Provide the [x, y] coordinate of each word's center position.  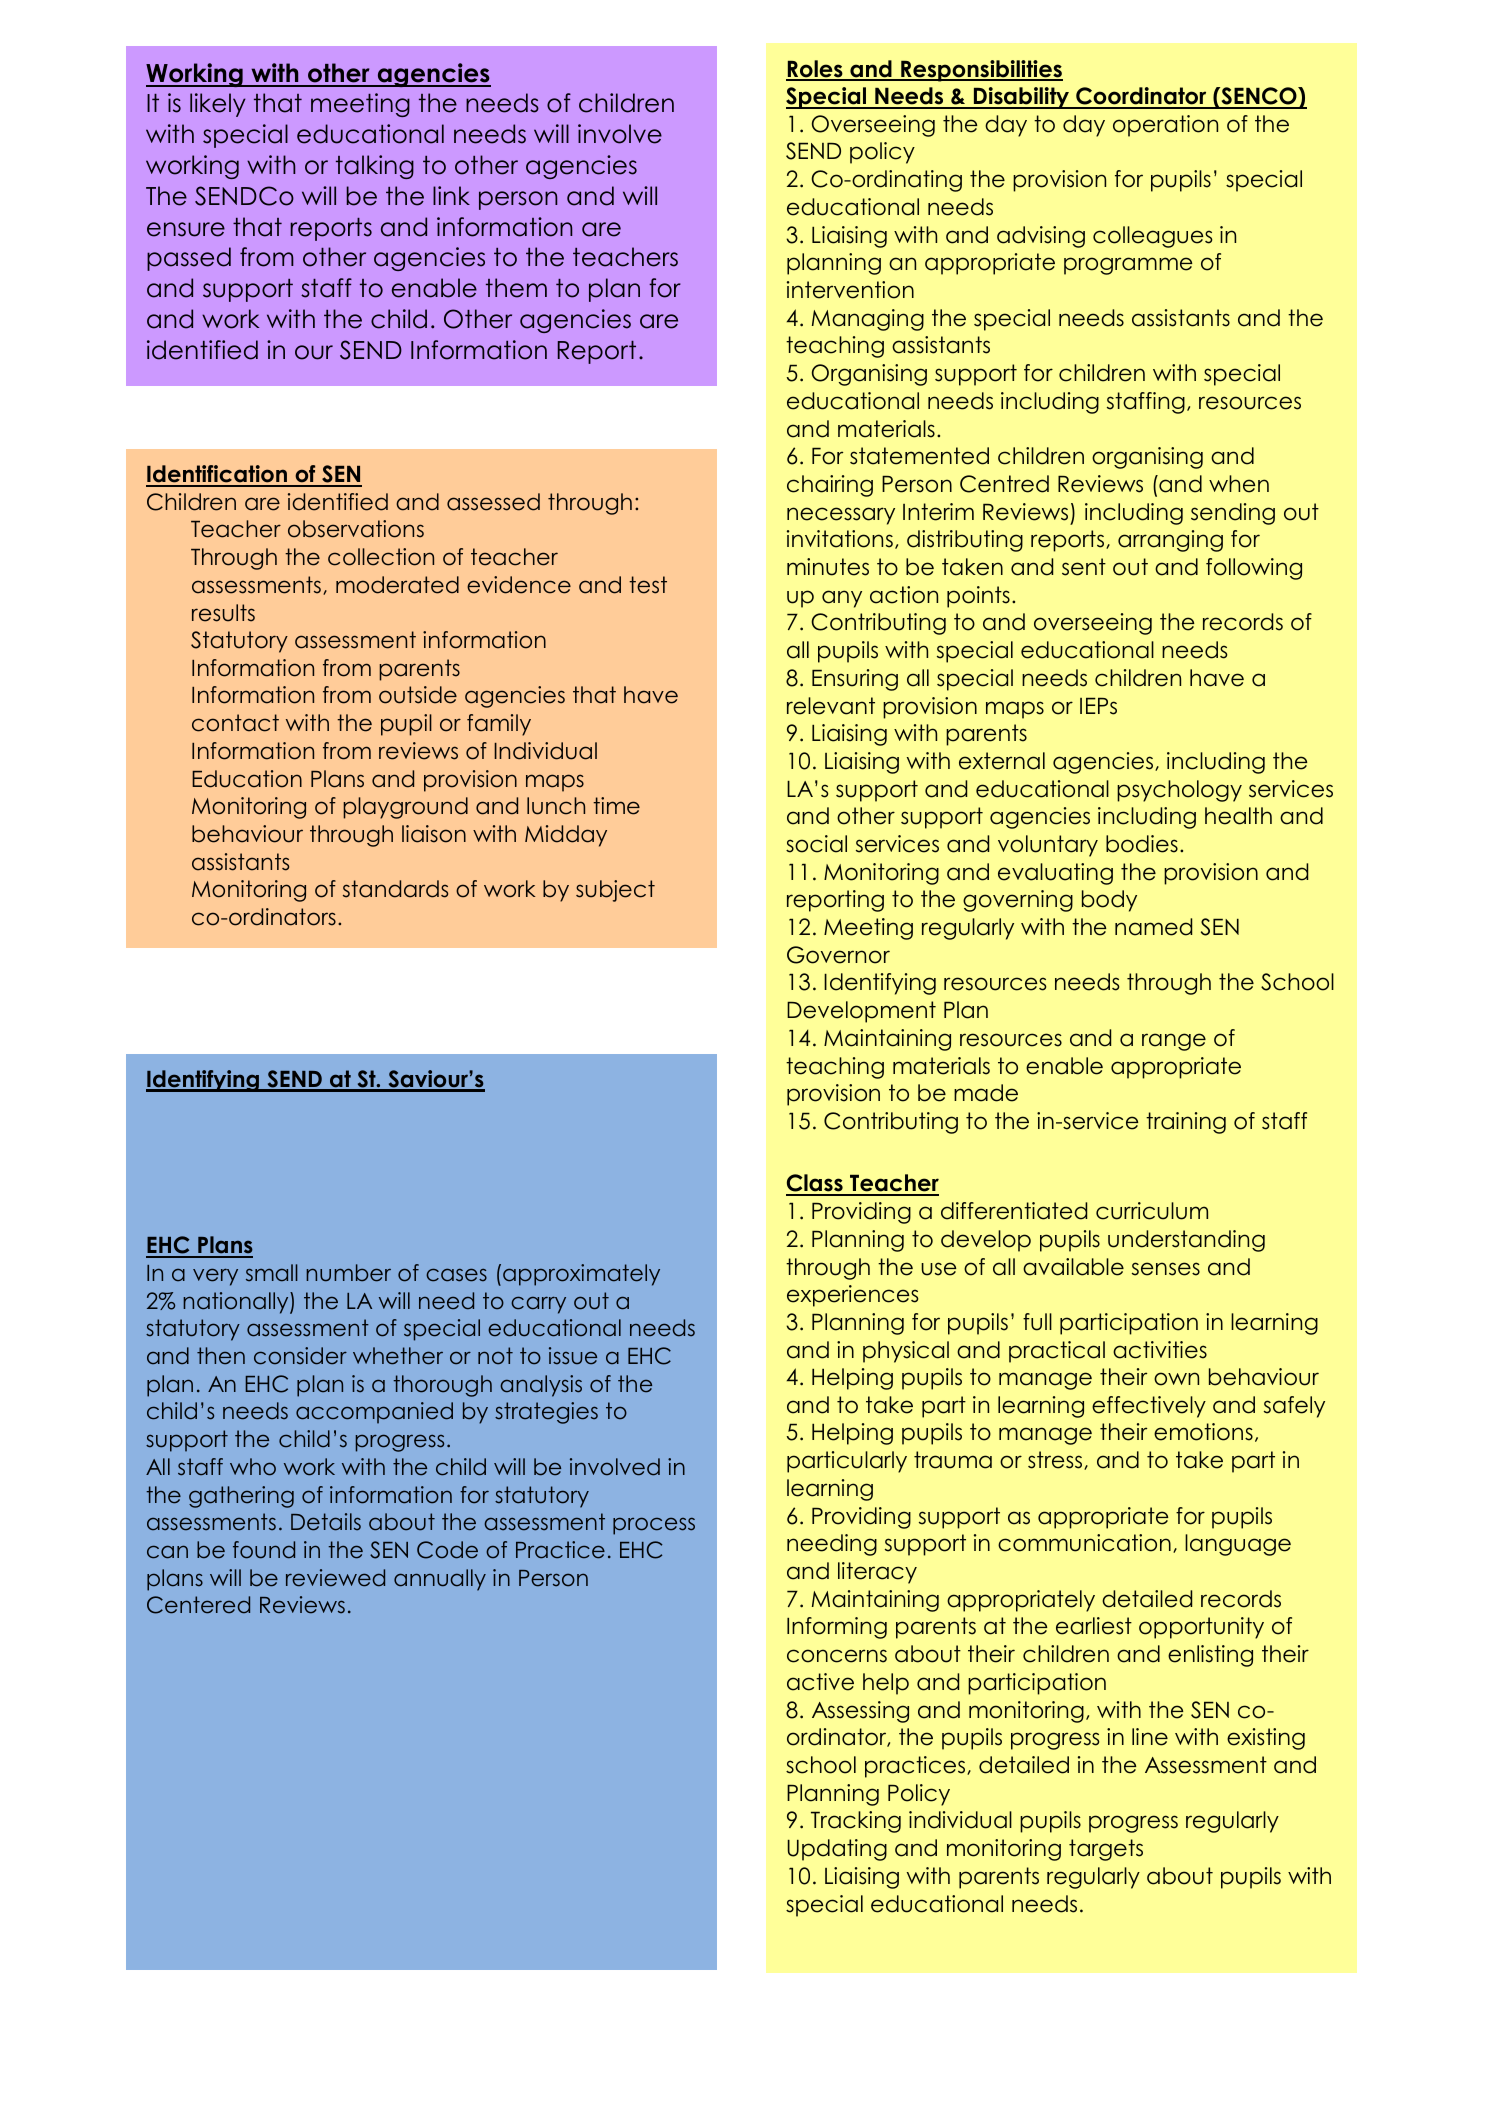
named [1153, 927]
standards [395, 889]
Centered [198, 1605]
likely [218, 105]
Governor [838, 955]
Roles [815, 70]
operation [1165, 126]
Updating [837, 1850]
